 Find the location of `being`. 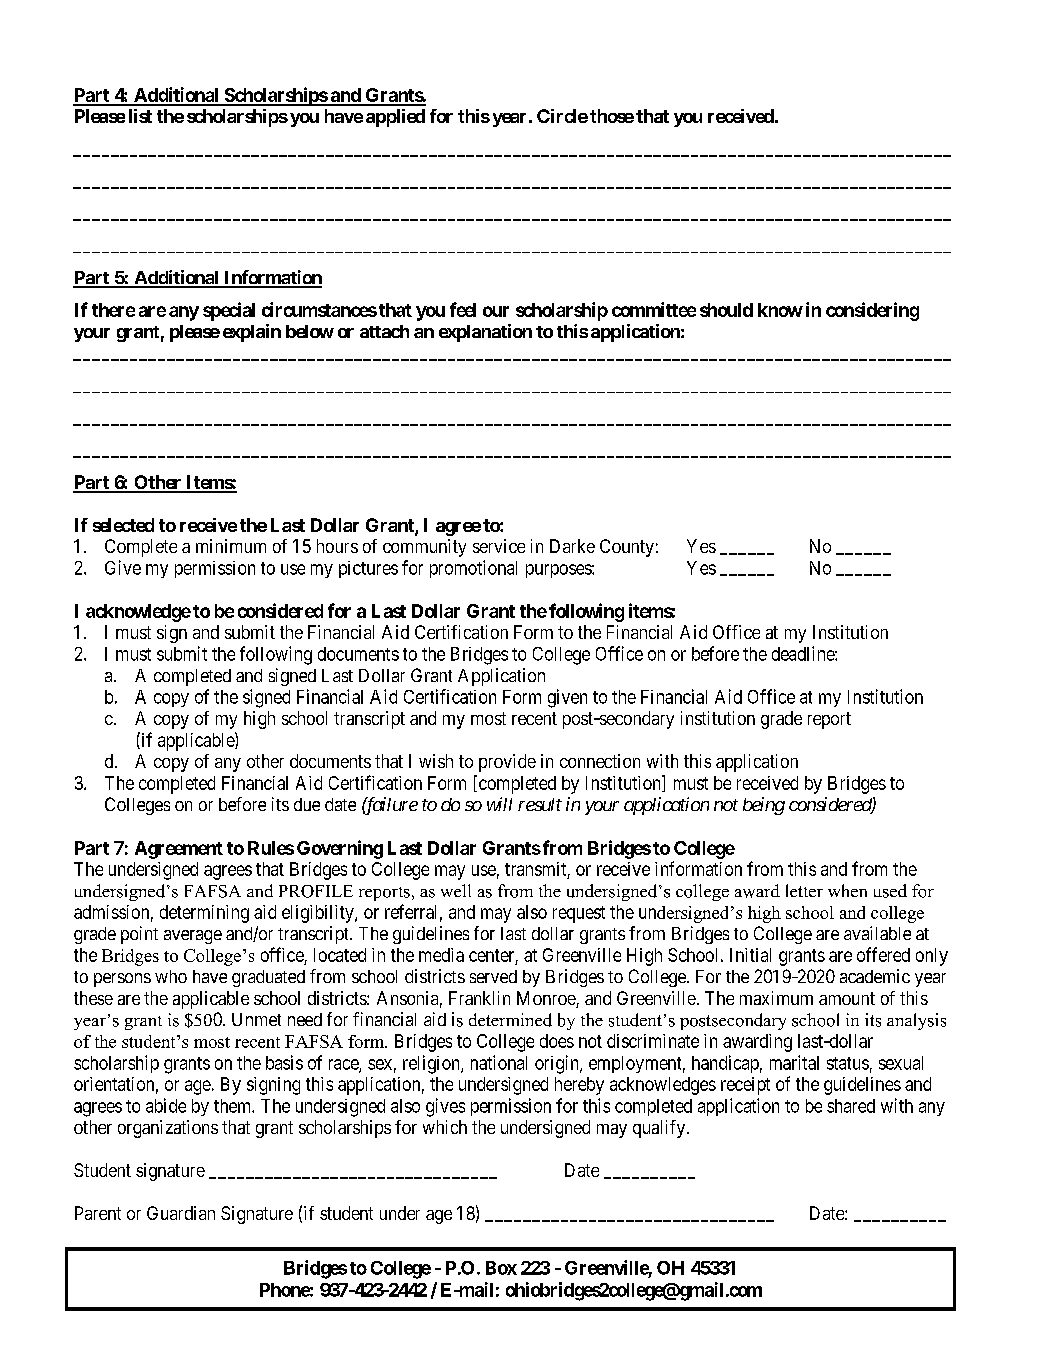

being is located at coordinates (764, 806).
